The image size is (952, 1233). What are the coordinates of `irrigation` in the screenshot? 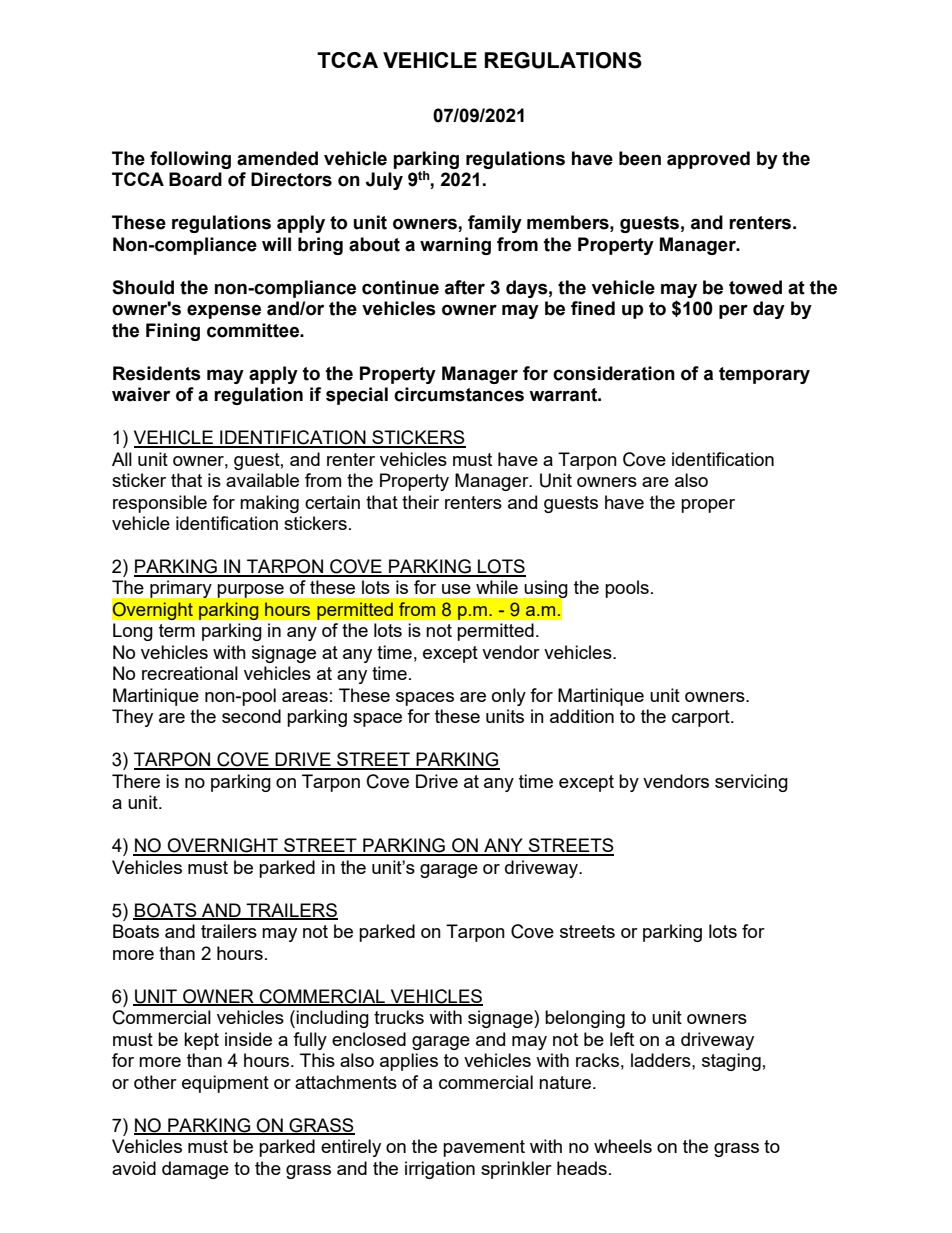 It's located at (440, 1170).
